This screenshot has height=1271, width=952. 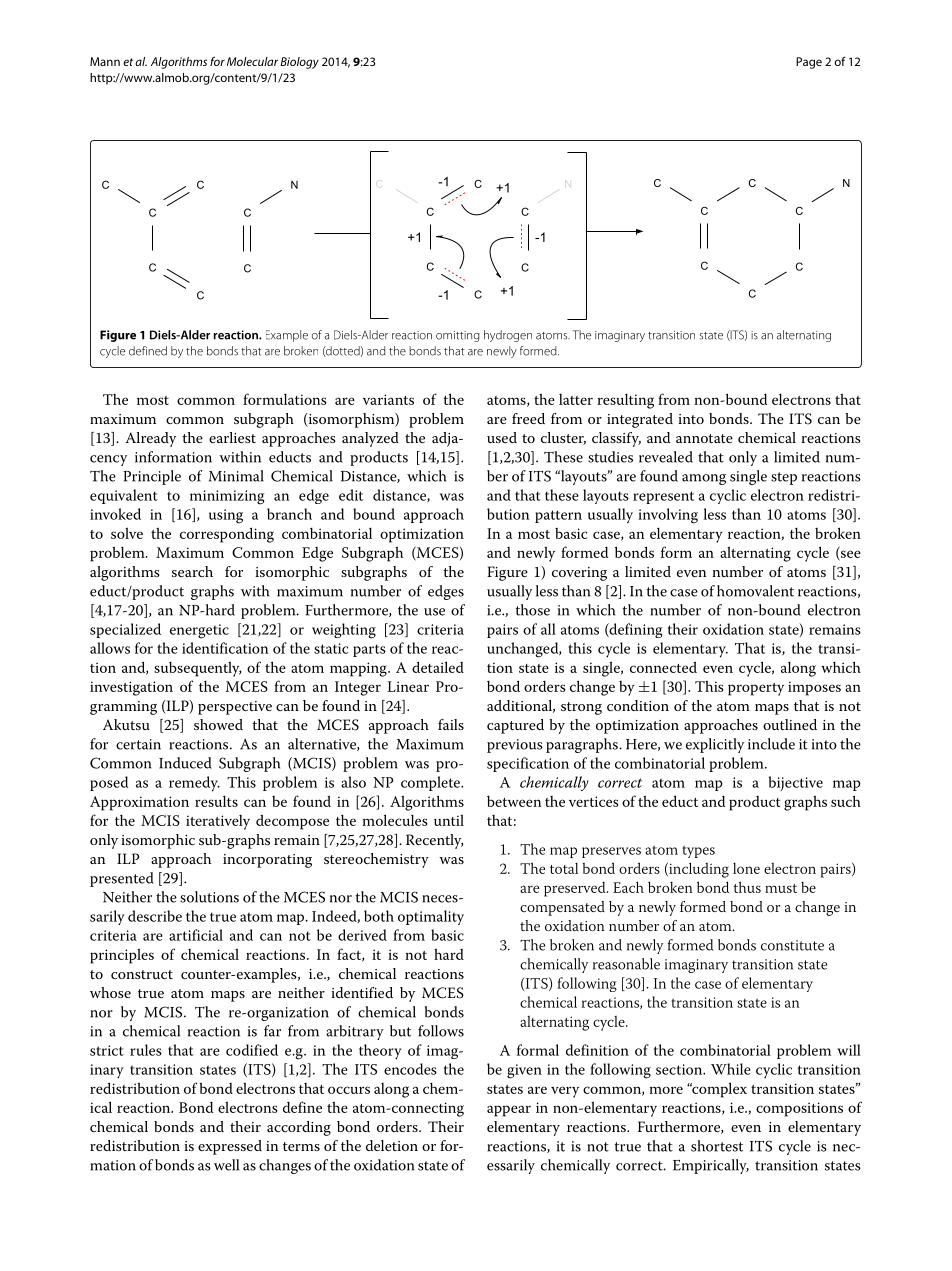 I want to click on expressed, so click(x=230, y=1147).
